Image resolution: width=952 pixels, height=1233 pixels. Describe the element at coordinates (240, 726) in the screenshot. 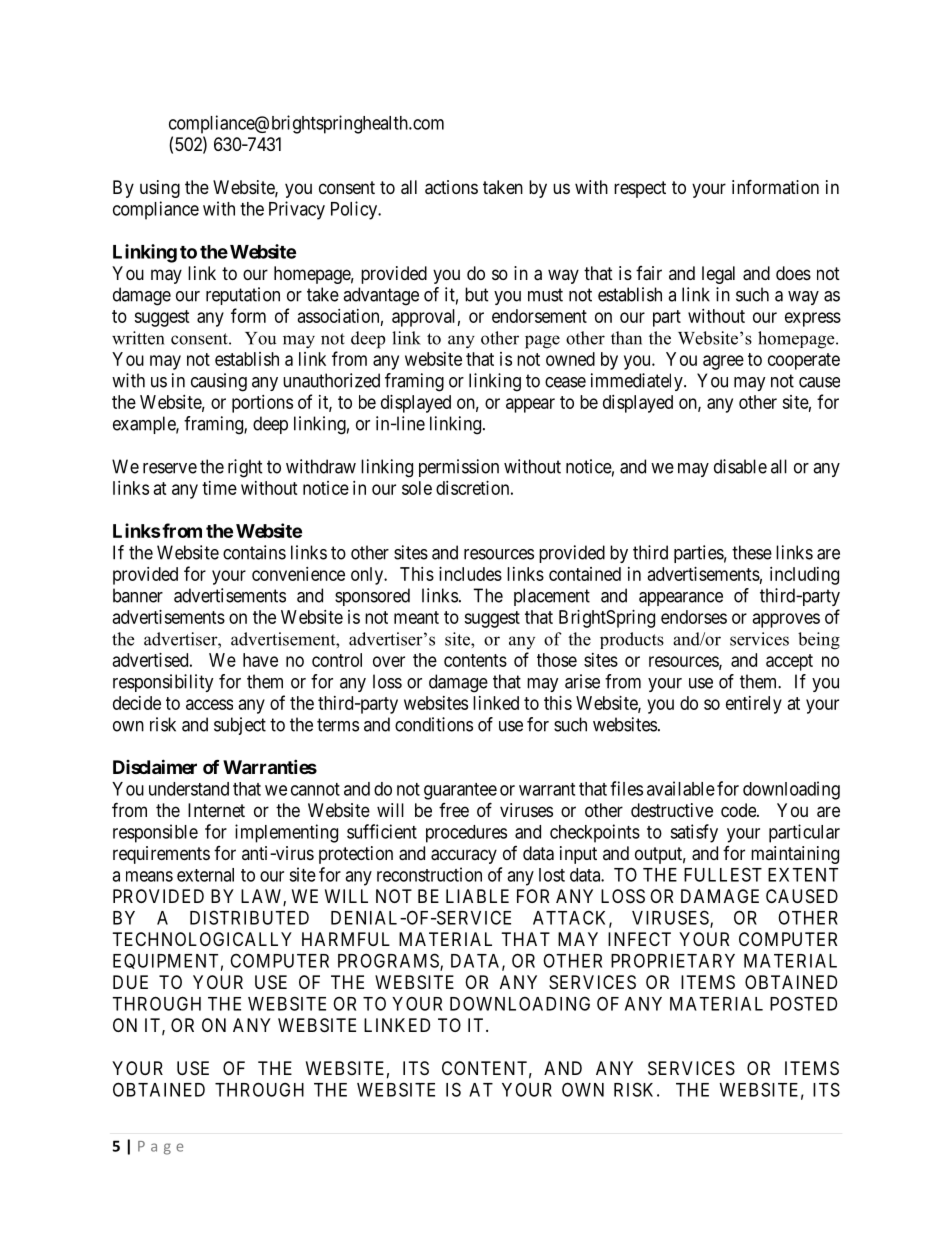

I see `subject` at that location.
